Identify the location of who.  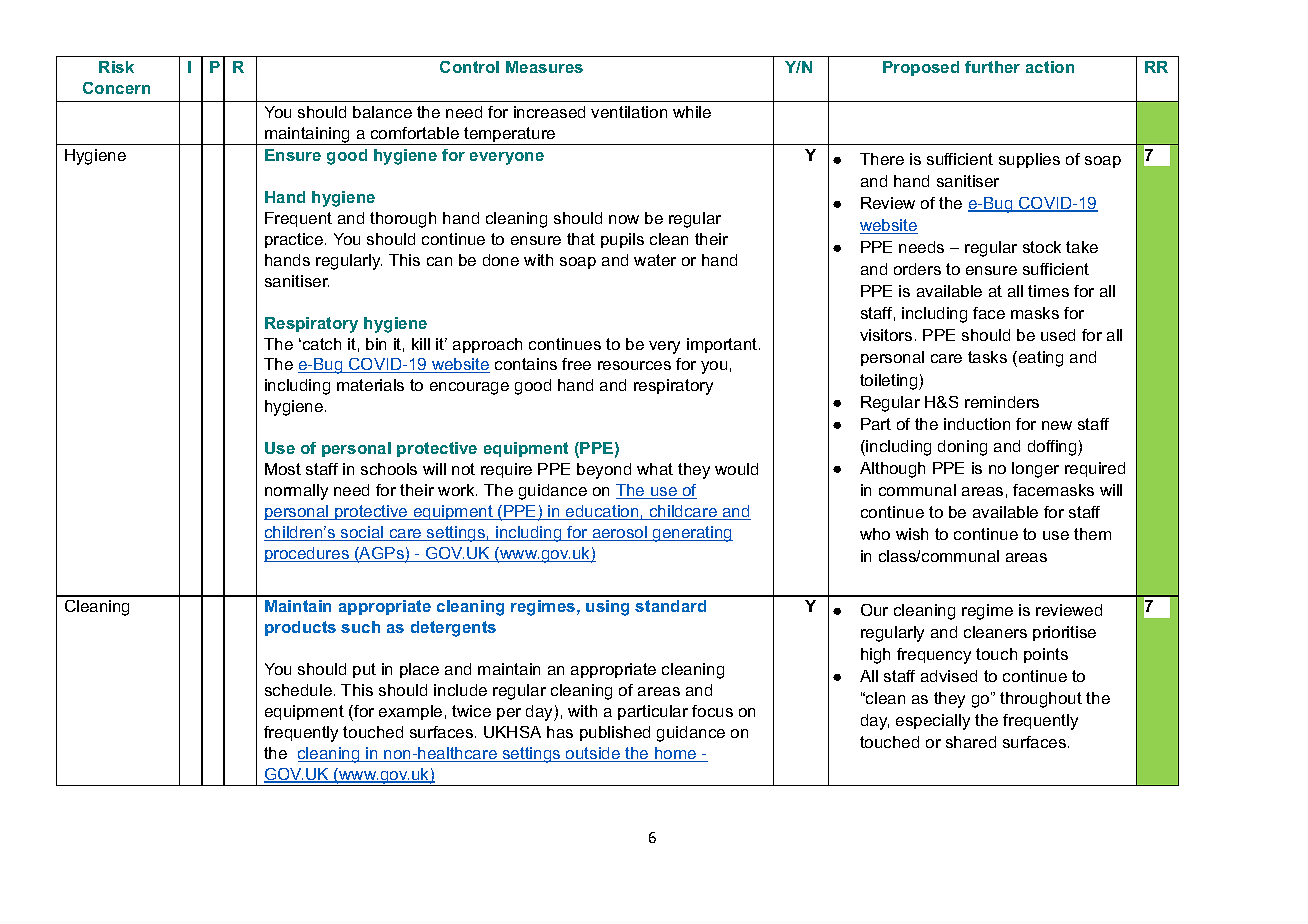
(875, 534).
